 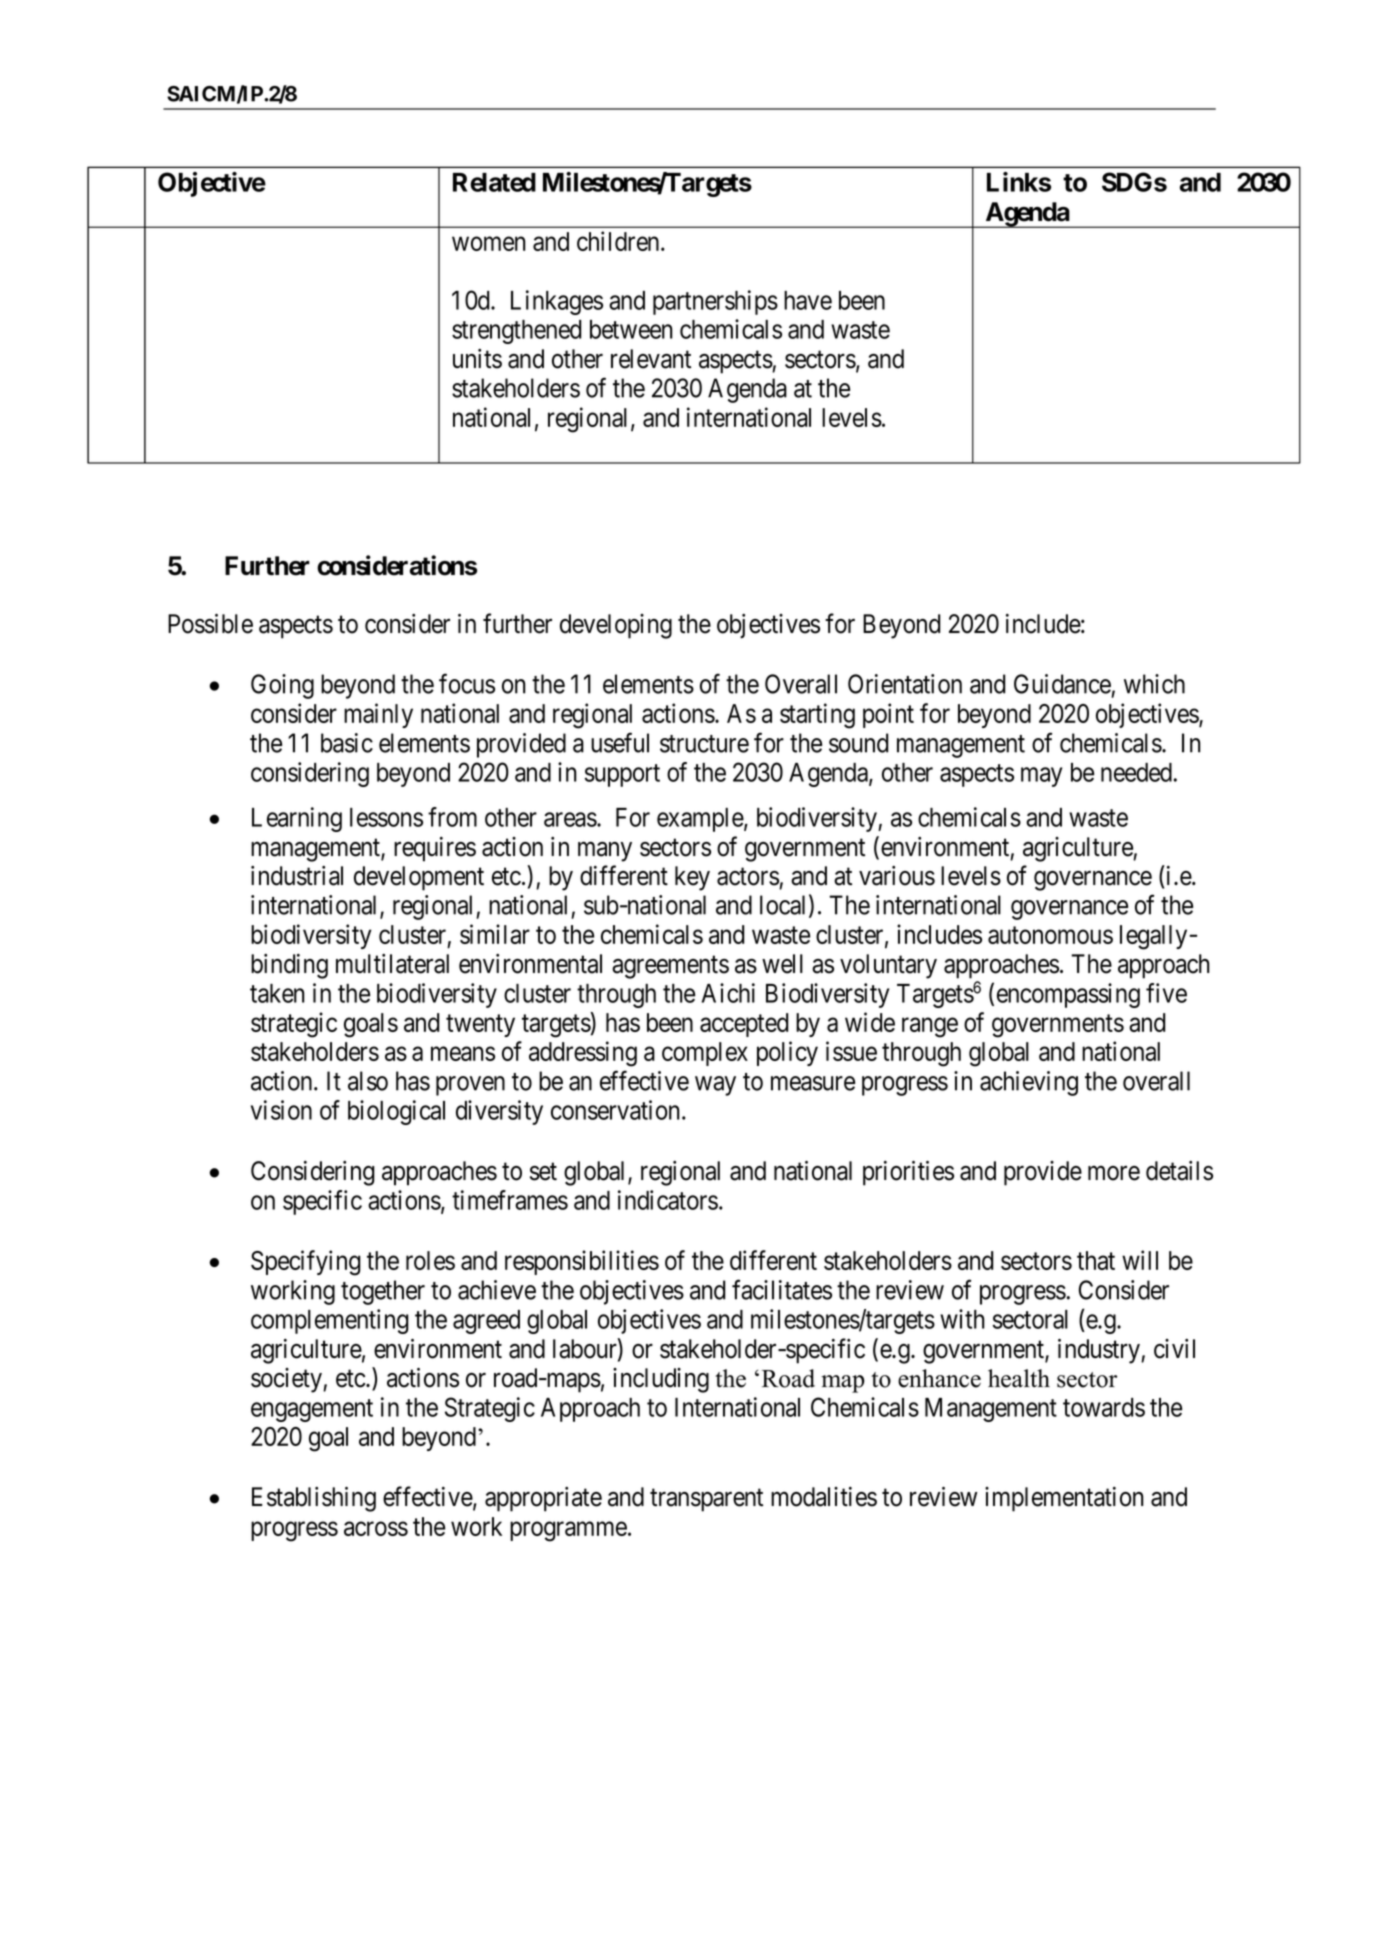 I want to click on industrial, so click(x=297, y=876).
